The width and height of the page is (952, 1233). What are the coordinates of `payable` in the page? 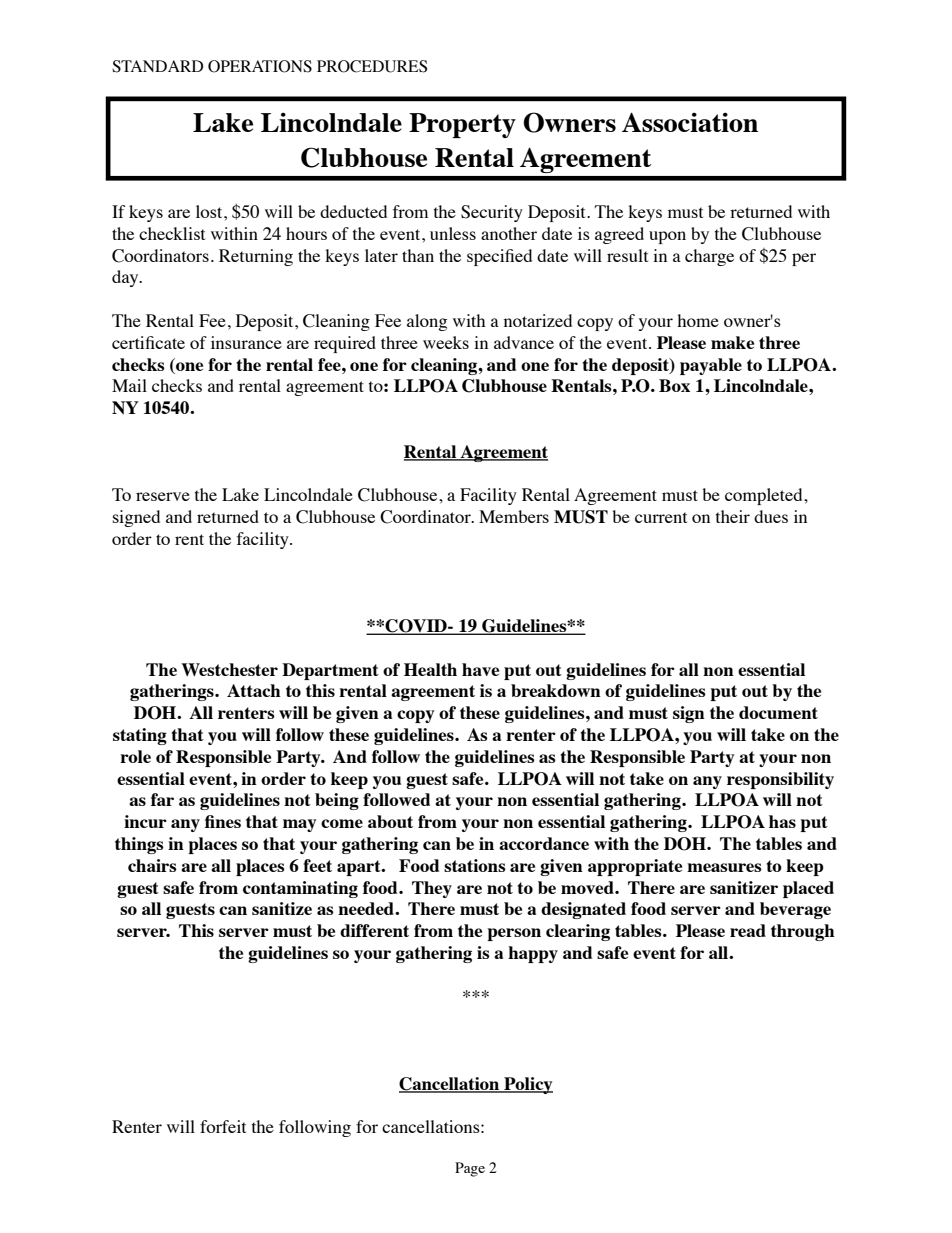 It's located at (711, 366).
